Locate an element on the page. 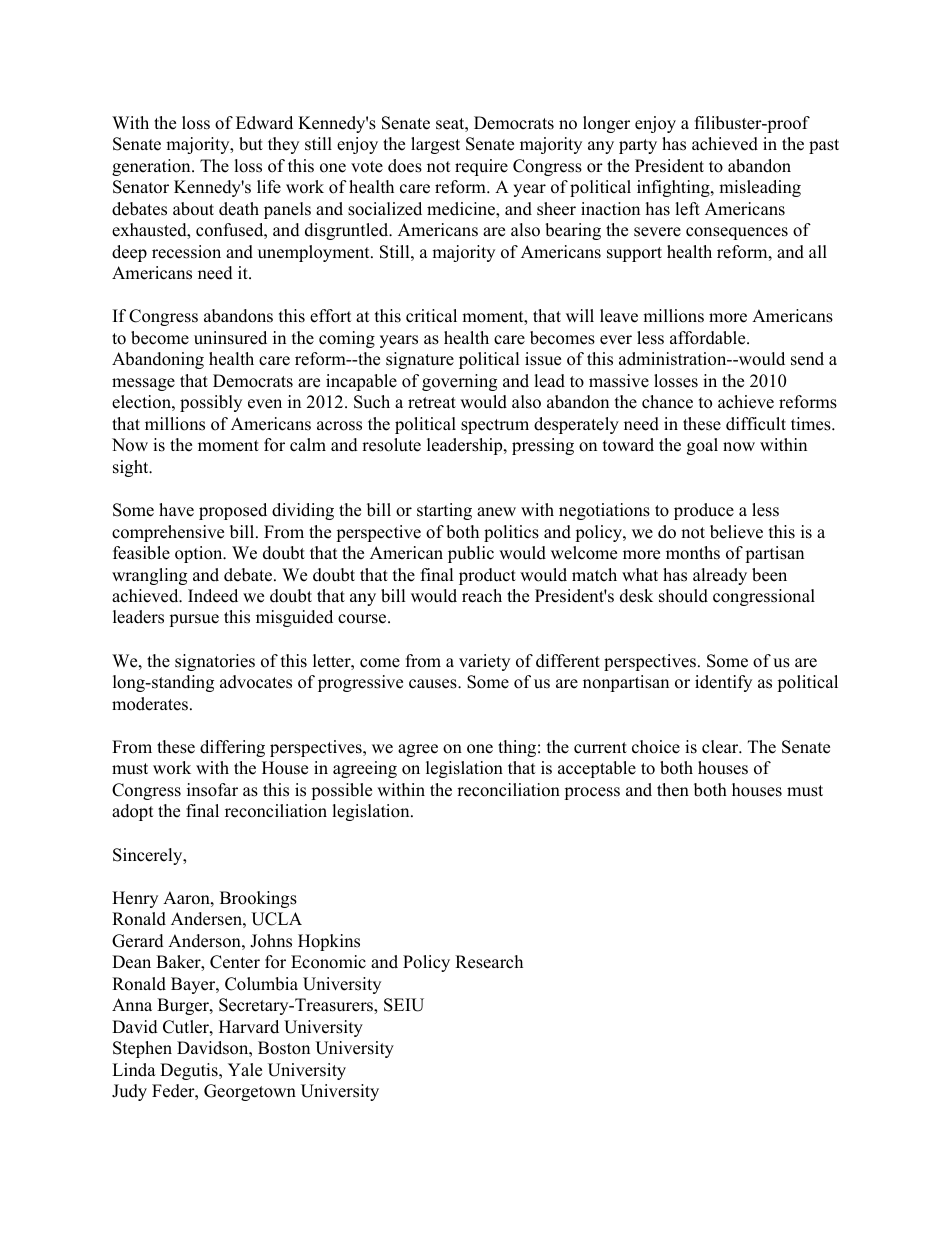 Image resolution: width=952 pixels, height=1233 pixels. past is located at coordinates (824, 146).
